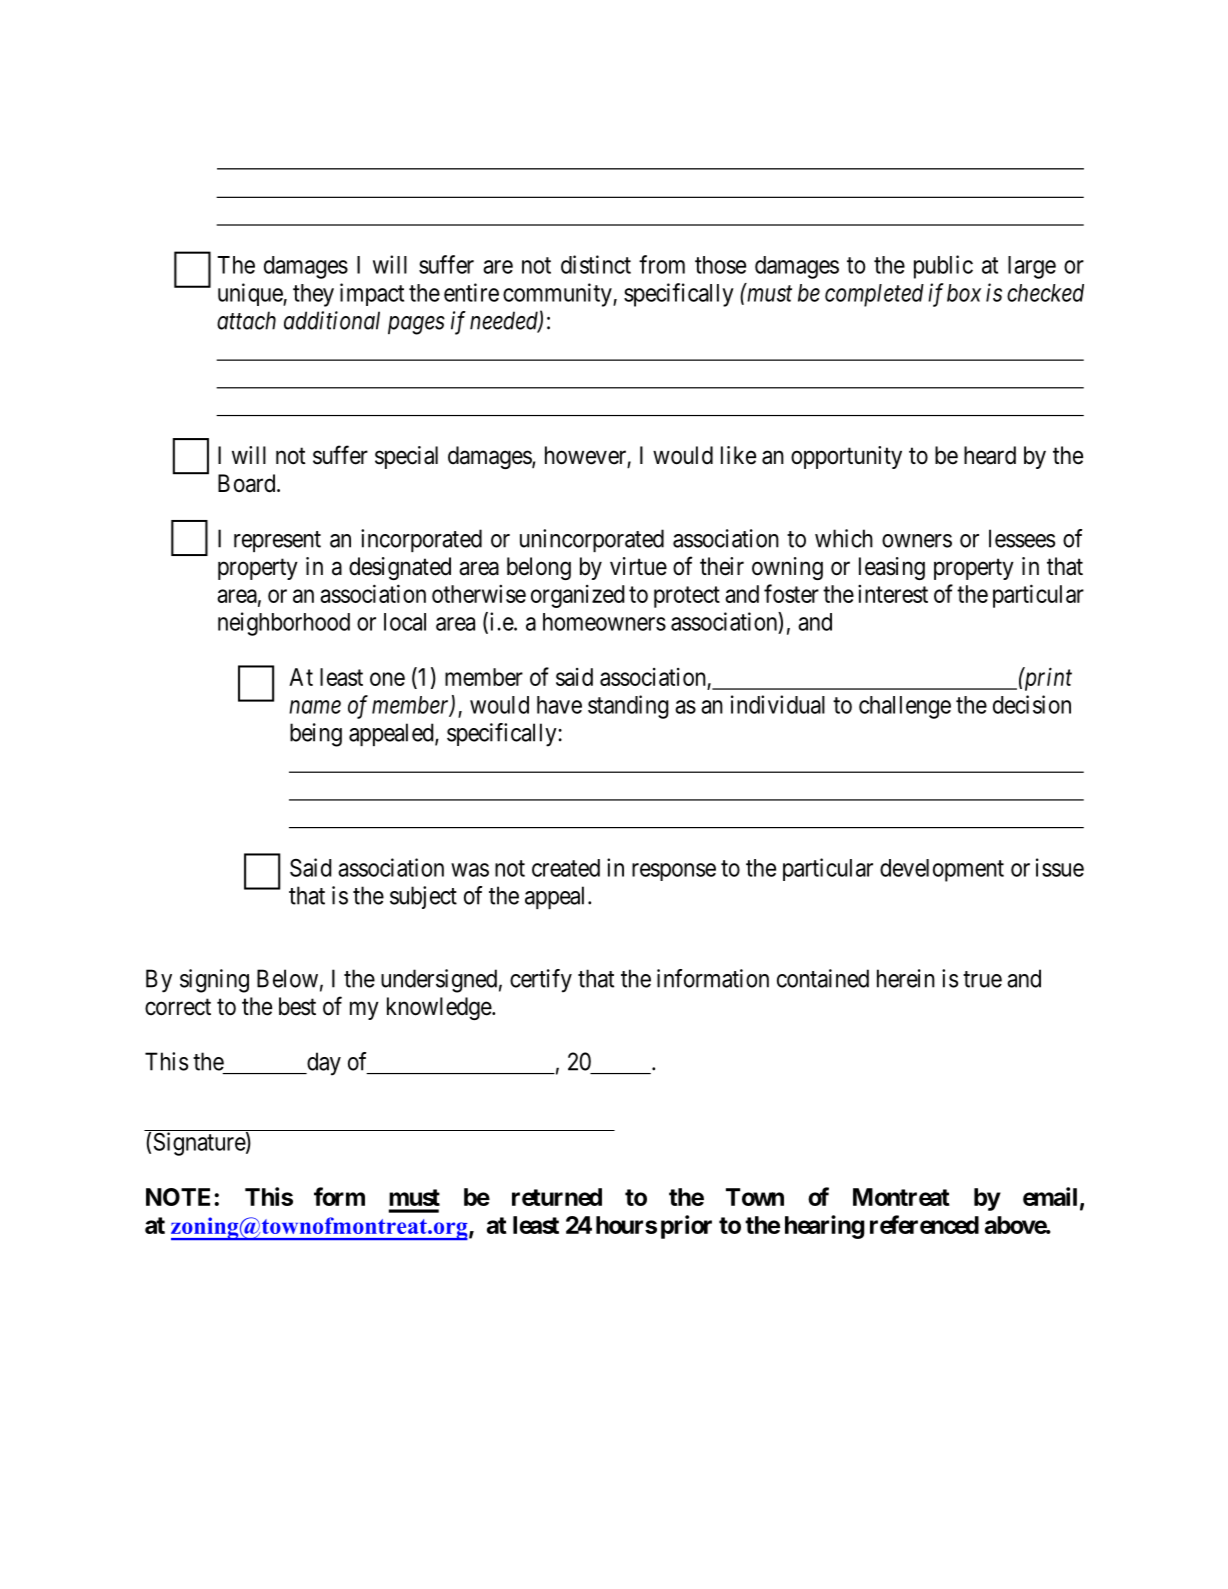 This image has width=1228, height=1589. What do you see at coordinates (674, 872) in the image?
I see `response` at bounding box center [674, 872].
